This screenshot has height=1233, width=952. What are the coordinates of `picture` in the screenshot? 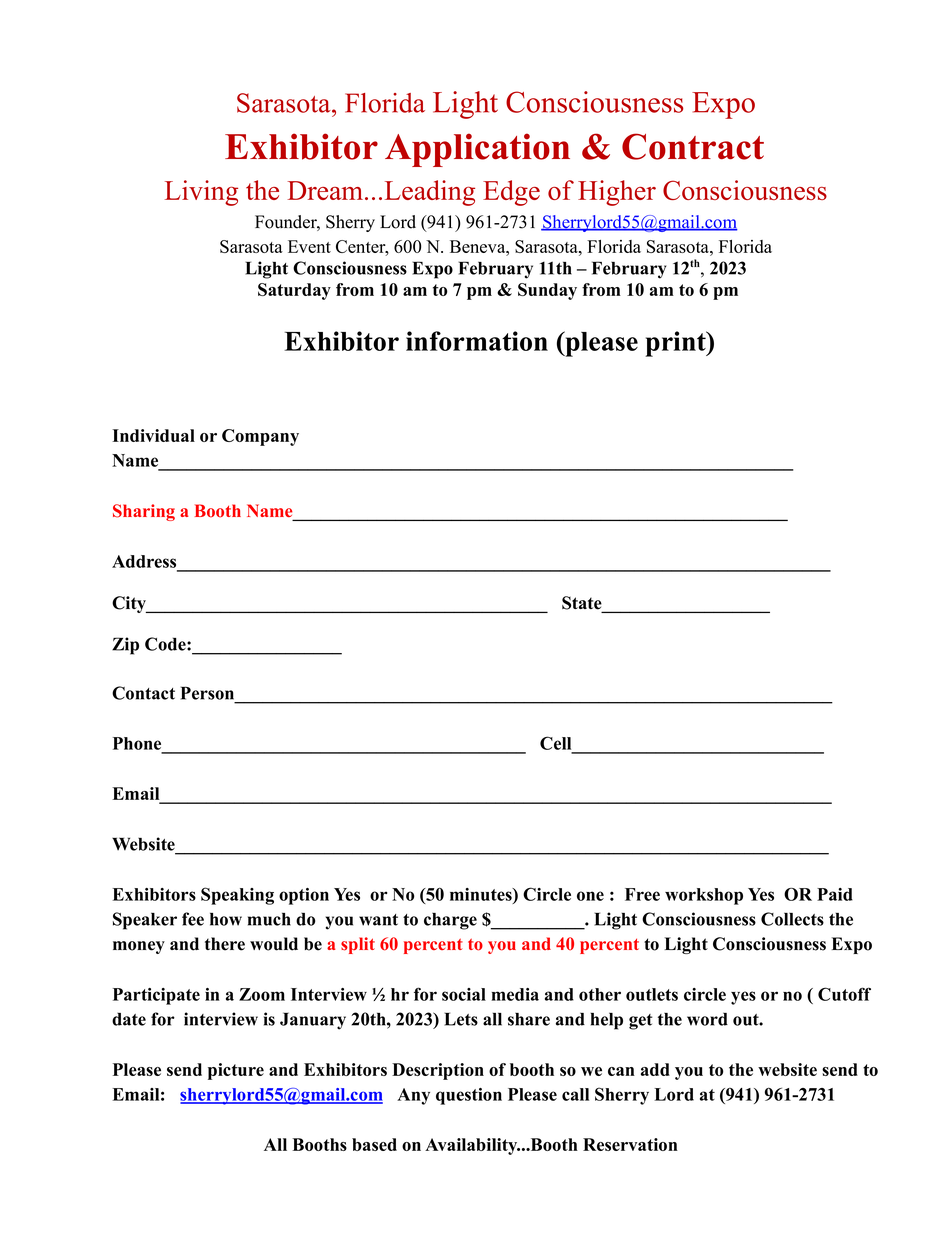 It's located at (236, 1071).
